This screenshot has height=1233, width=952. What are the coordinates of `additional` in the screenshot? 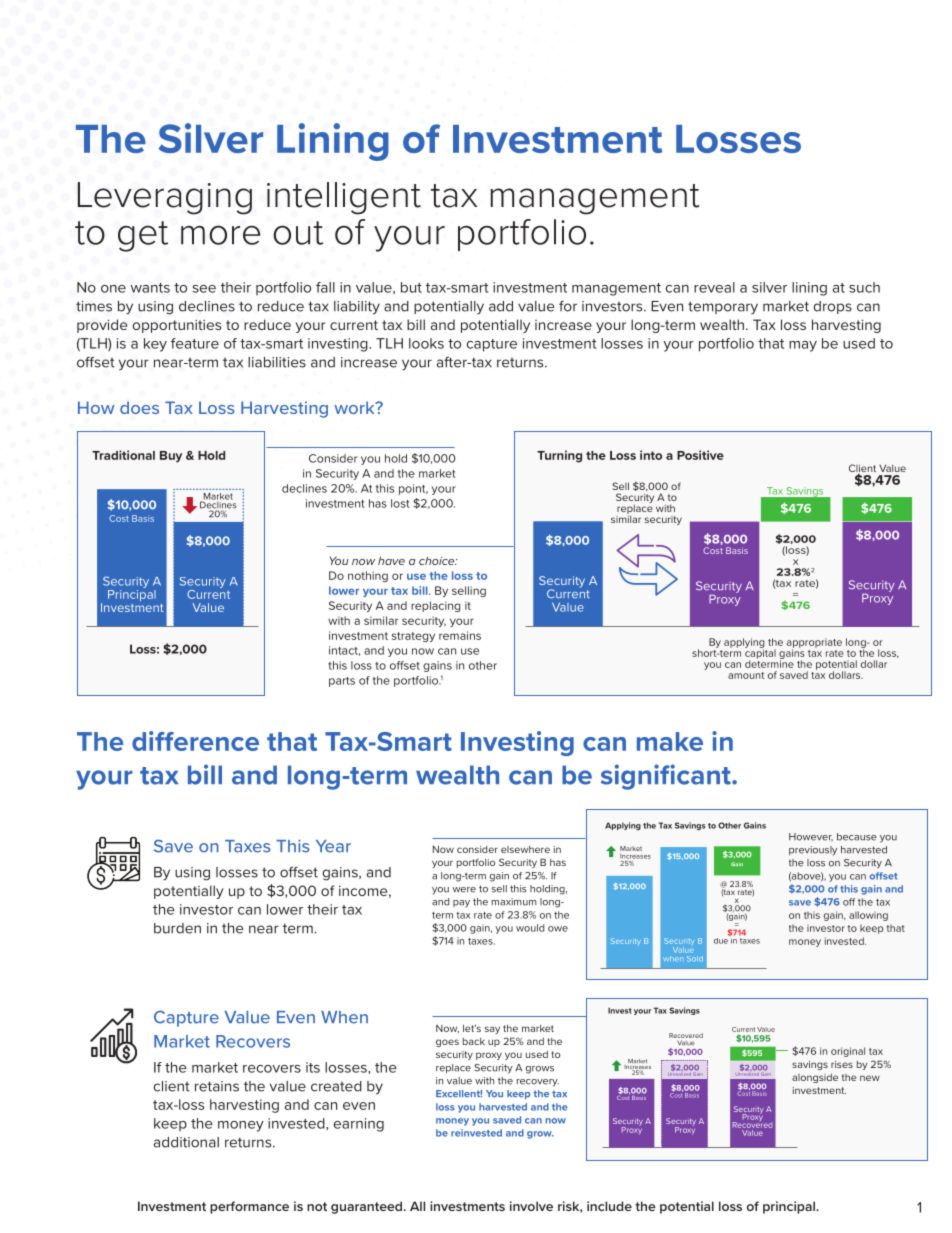 It's located at (186, 1142).
